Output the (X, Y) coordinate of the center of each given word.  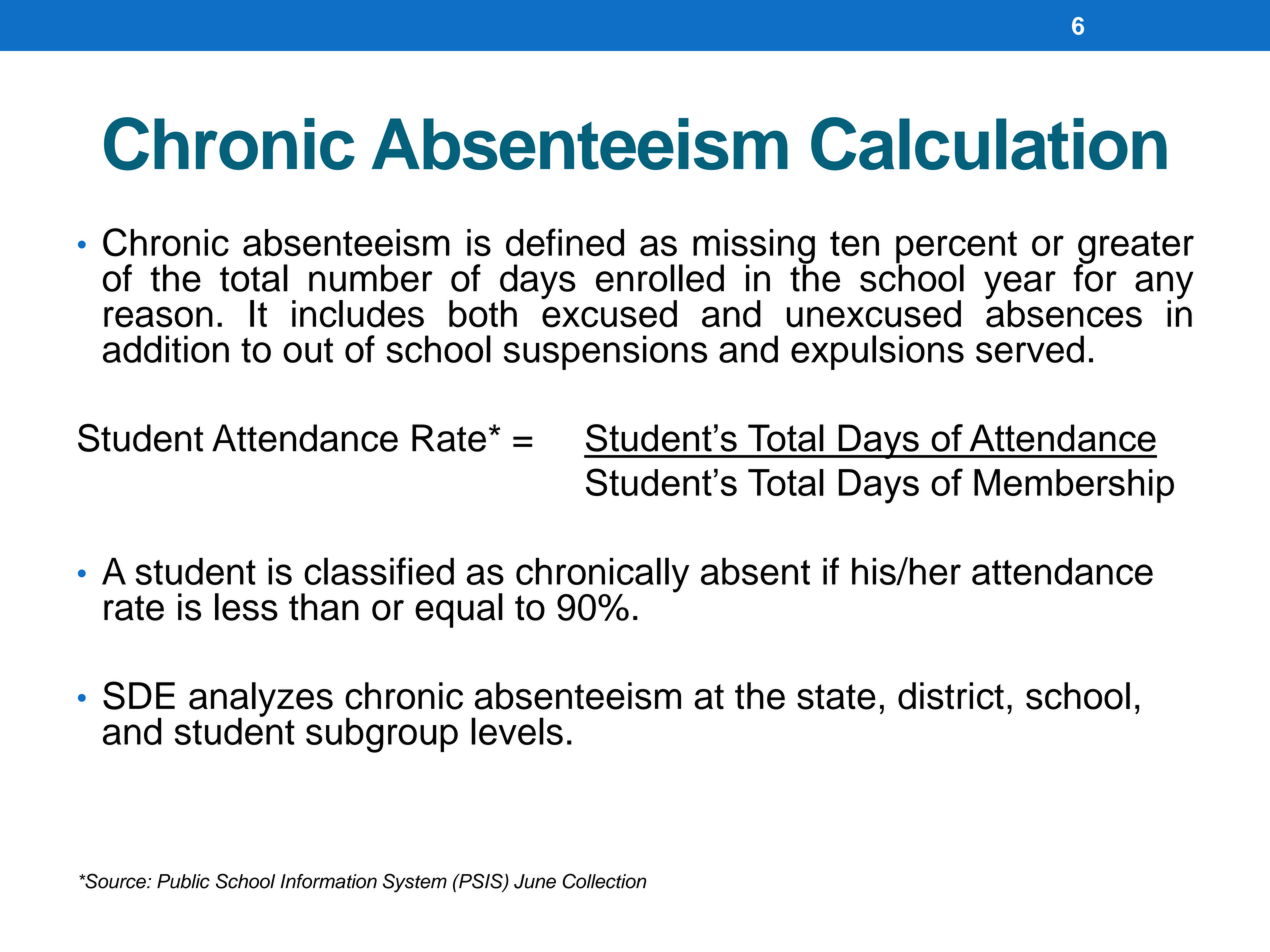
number (371, 278)
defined (565, 242)
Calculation (989, 144)
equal (459, 610)
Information (329, 881)
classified (379, 571)
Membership (1074, 486)
